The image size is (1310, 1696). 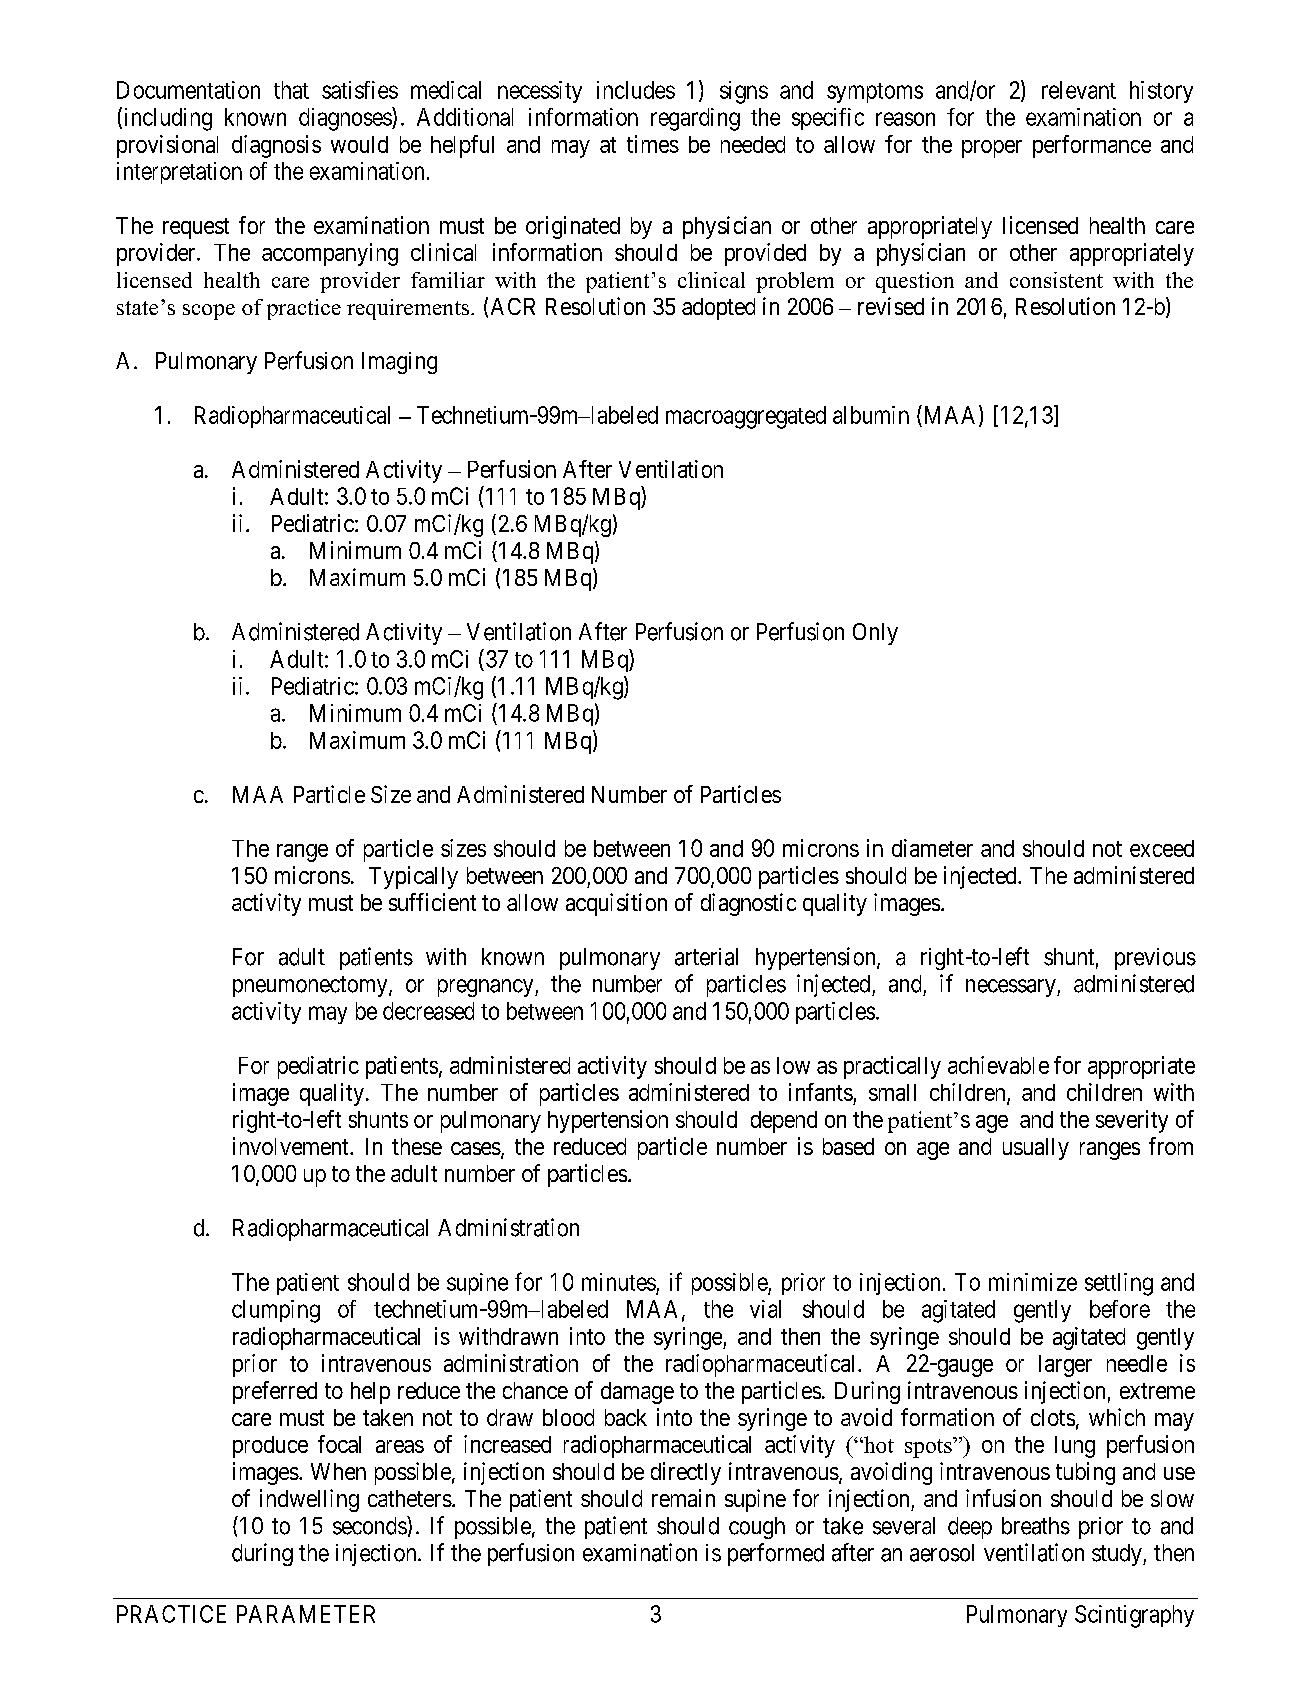 I want to click on depend, so click(x=784, y=1122).
